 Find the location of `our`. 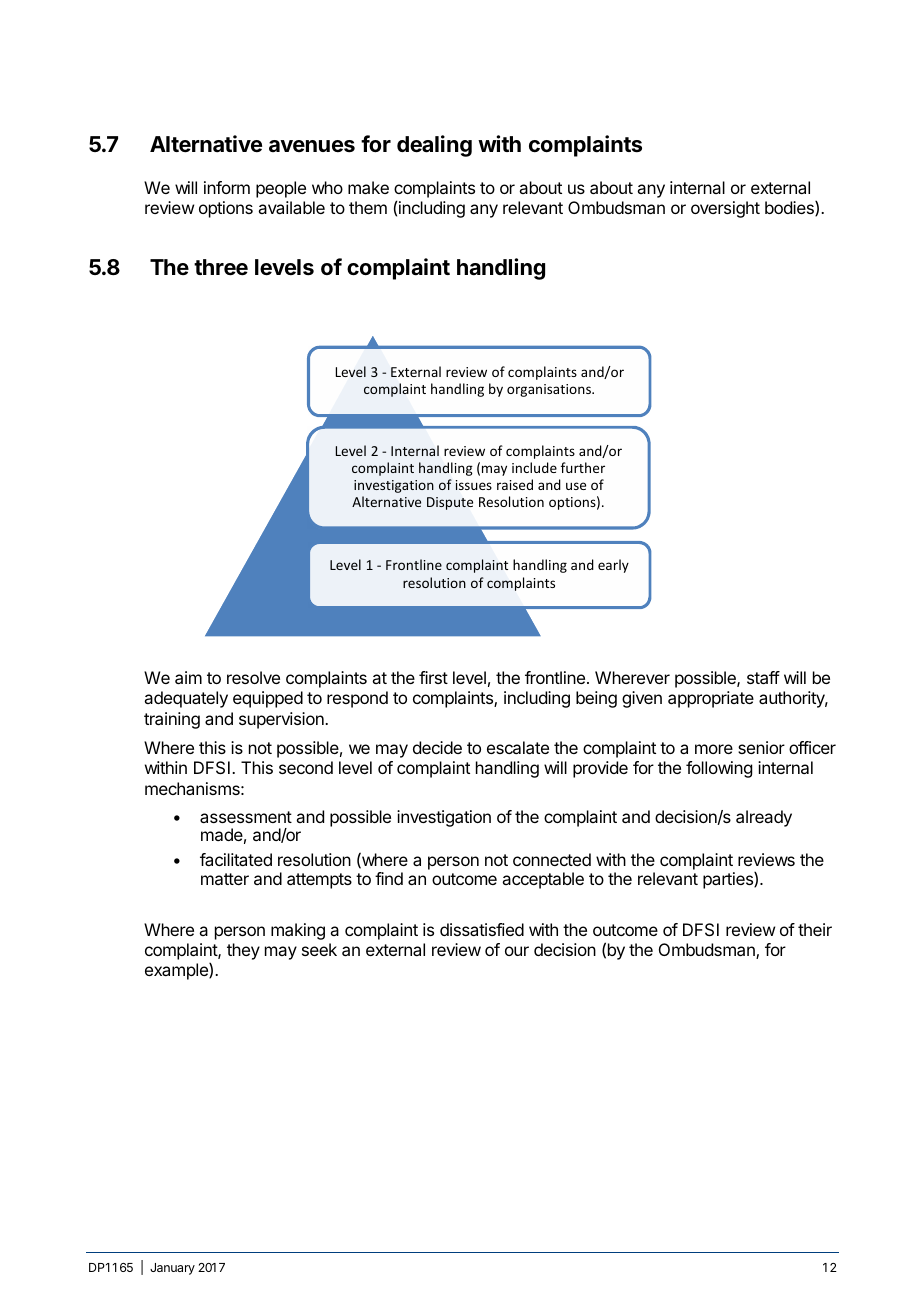

our is located at coordinates (517, 951).
